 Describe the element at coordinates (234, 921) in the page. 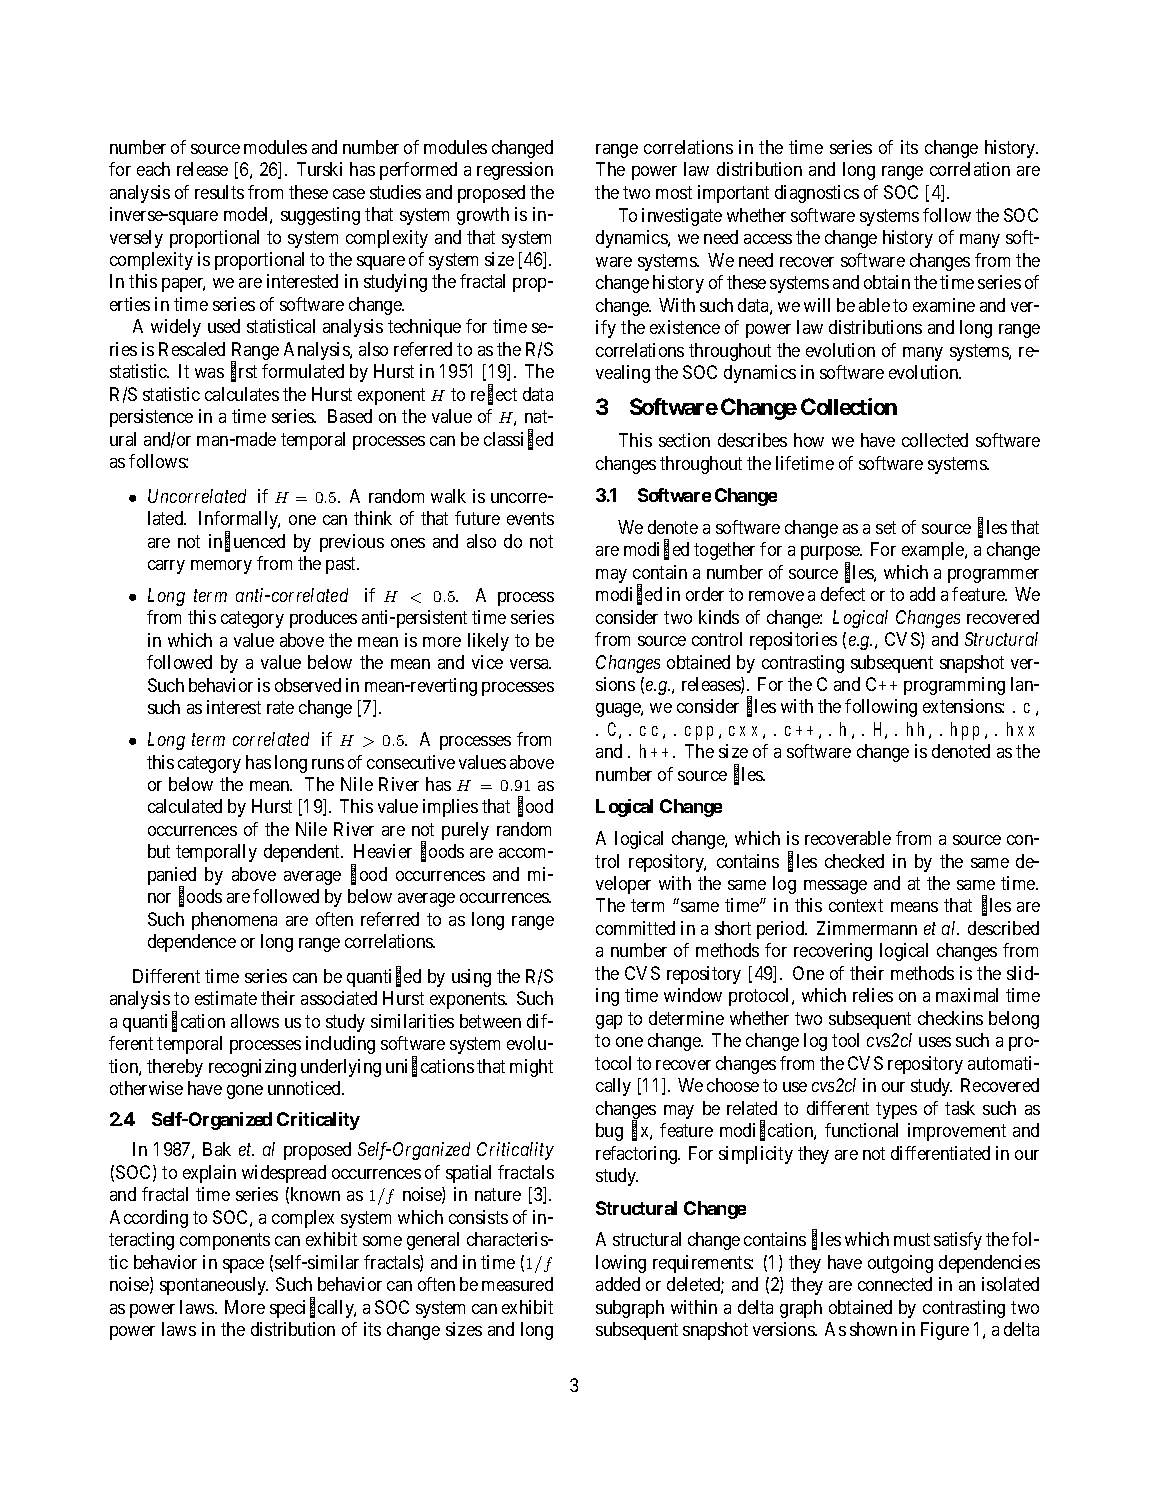

I see `phenomena` at that location.
